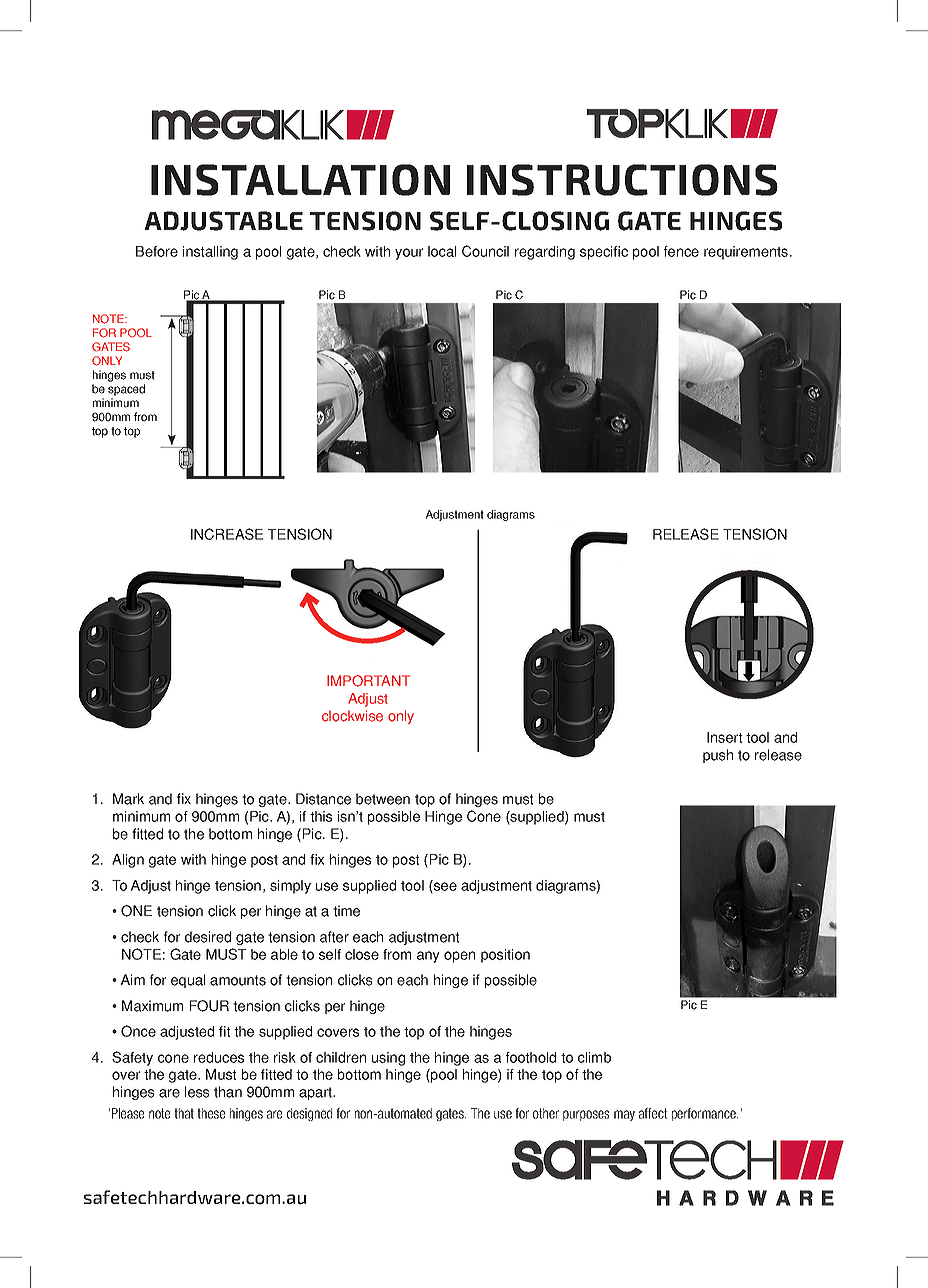 This screenshot has height=1288, width=928. Describe the element at coordinates (442, 251) in the screenshot. I see `local` at that location.
